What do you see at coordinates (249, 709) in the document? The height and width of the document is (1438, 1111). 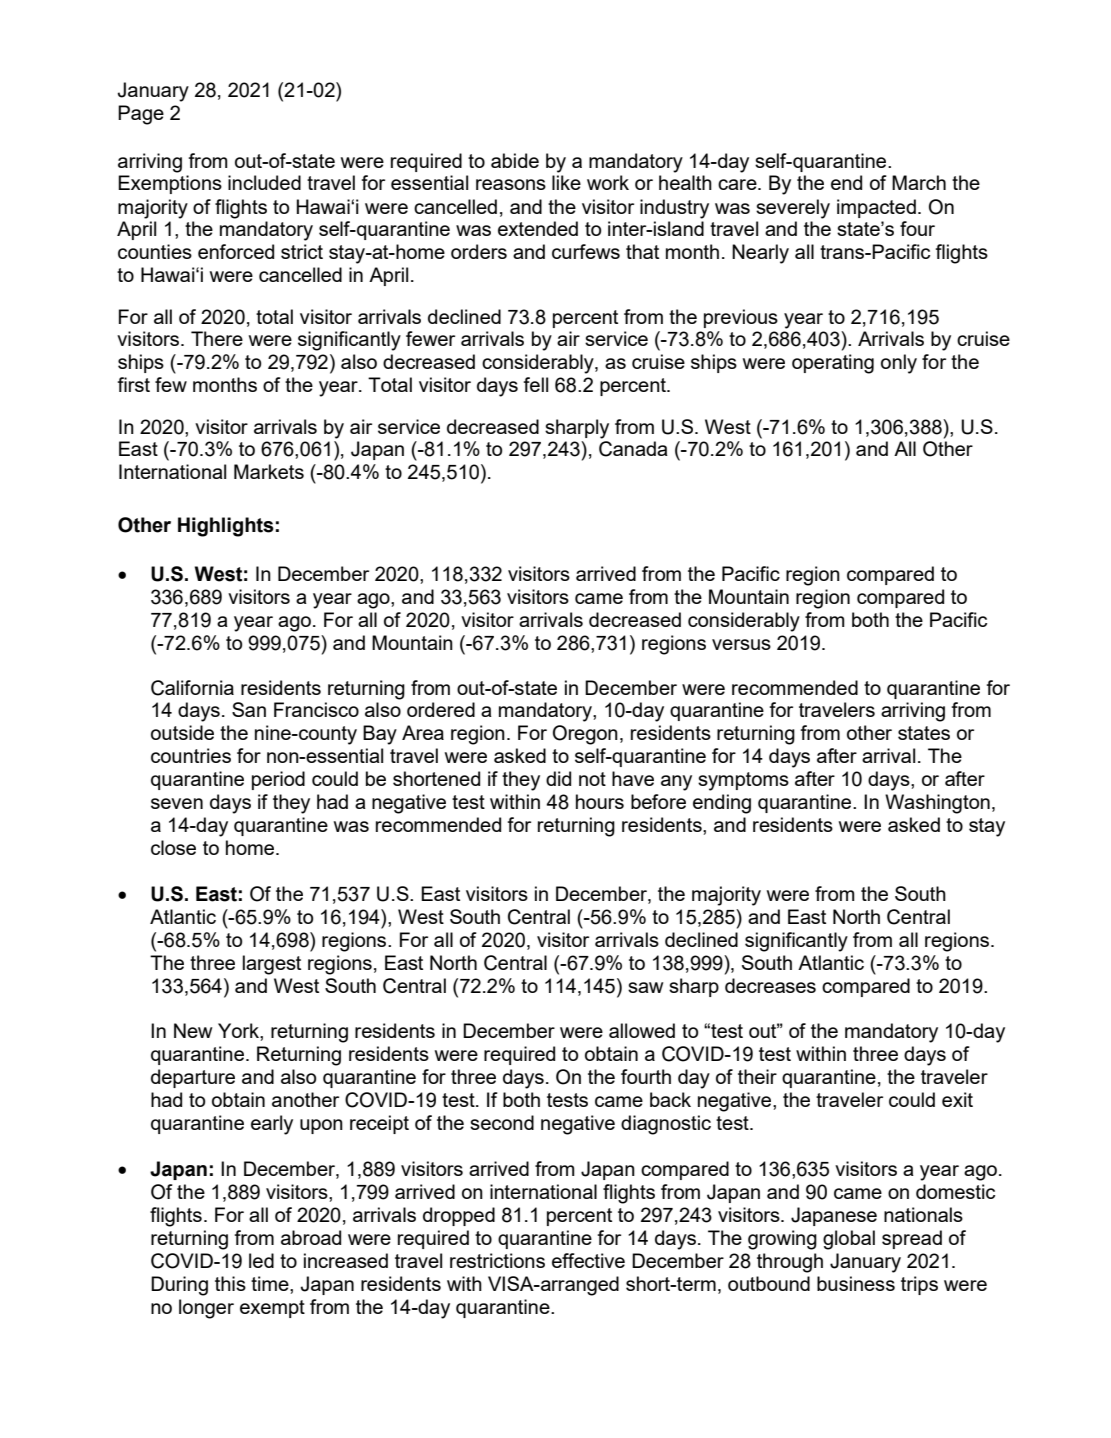 I see `San` at bounding box center [249, 709].
